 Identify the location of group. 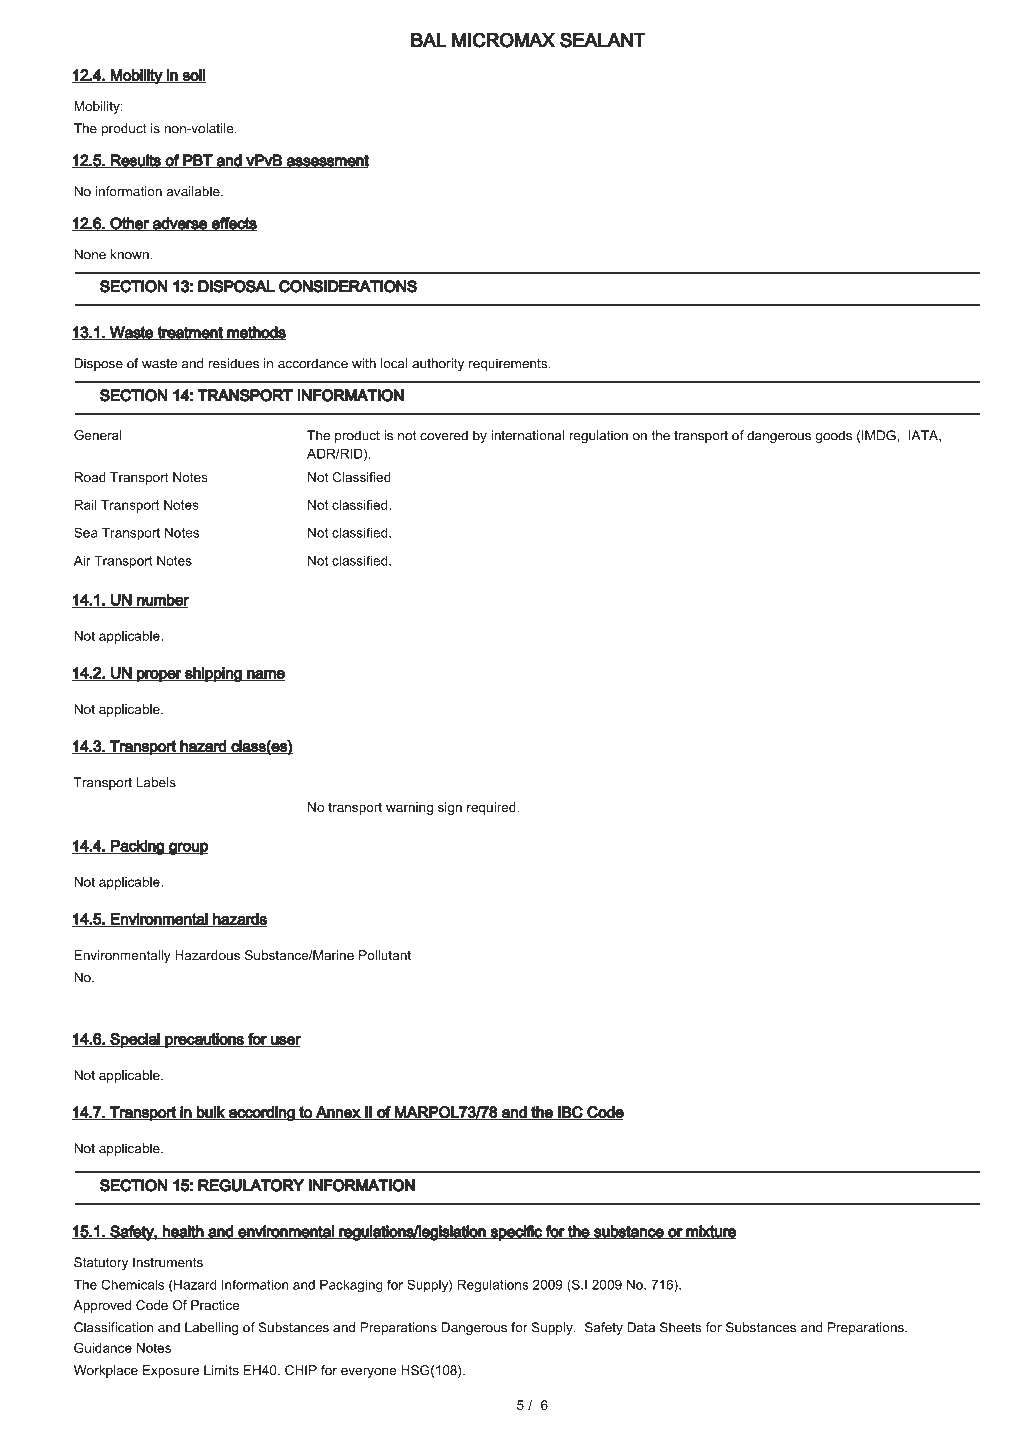
(187, 848).
